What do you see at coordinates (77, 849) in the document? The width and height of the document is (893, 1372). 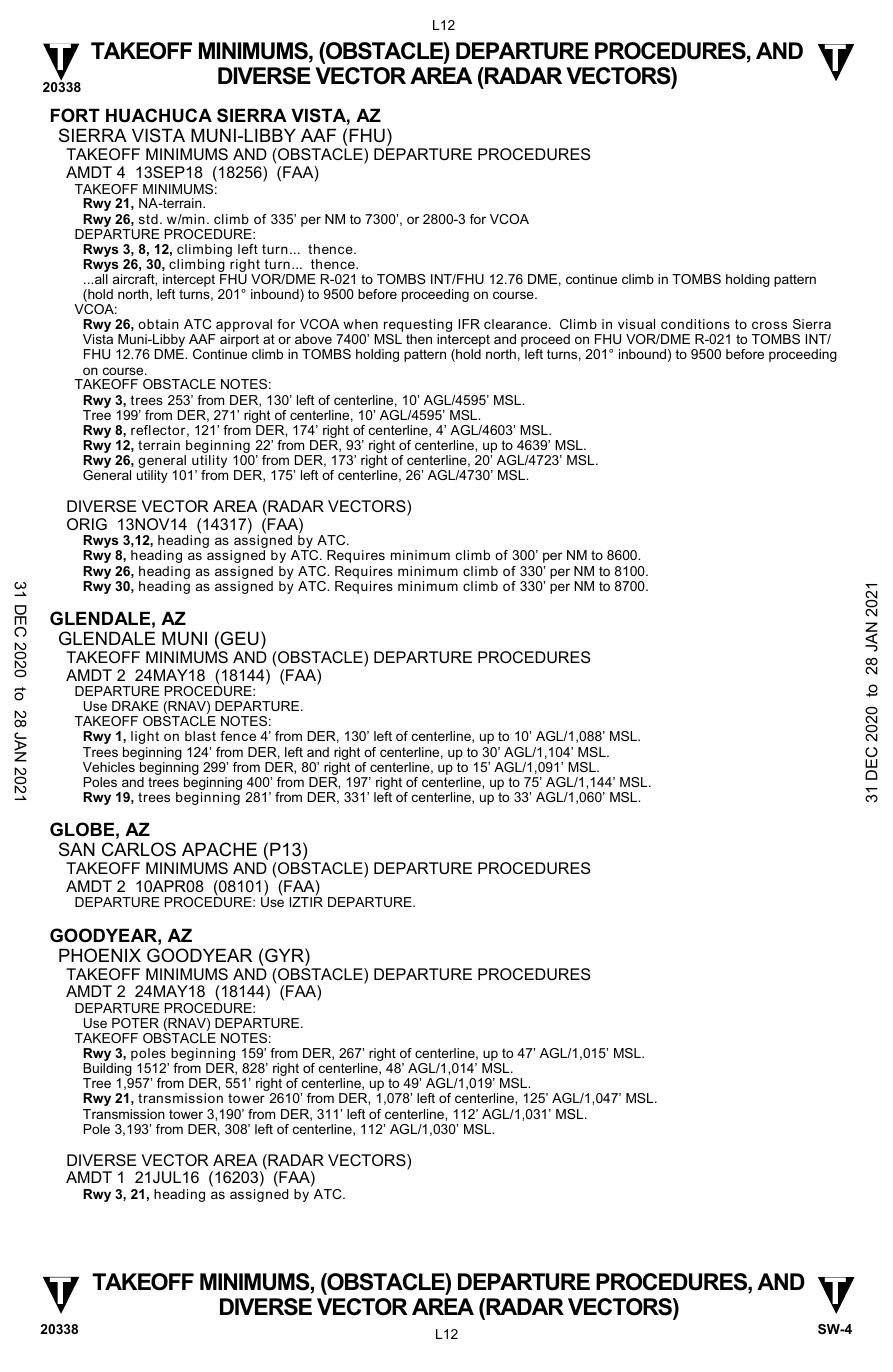 I see `SAN` at bounding box center [77, 849].
